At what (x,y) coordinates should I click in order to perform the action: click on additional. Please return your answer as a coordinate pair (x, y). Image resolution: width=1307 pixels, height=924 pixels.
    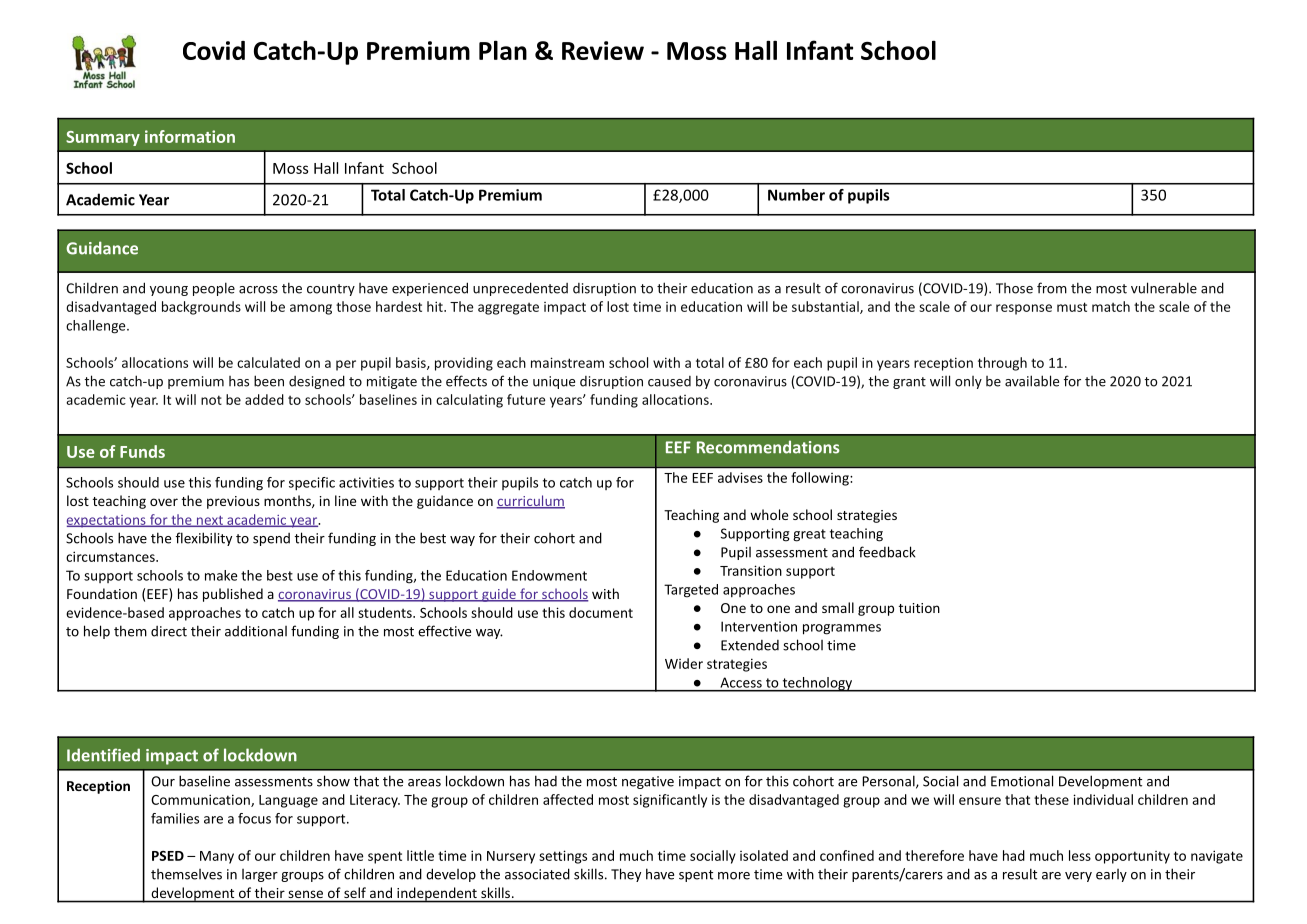
    Looking at the image, I should click on (256, 631).
